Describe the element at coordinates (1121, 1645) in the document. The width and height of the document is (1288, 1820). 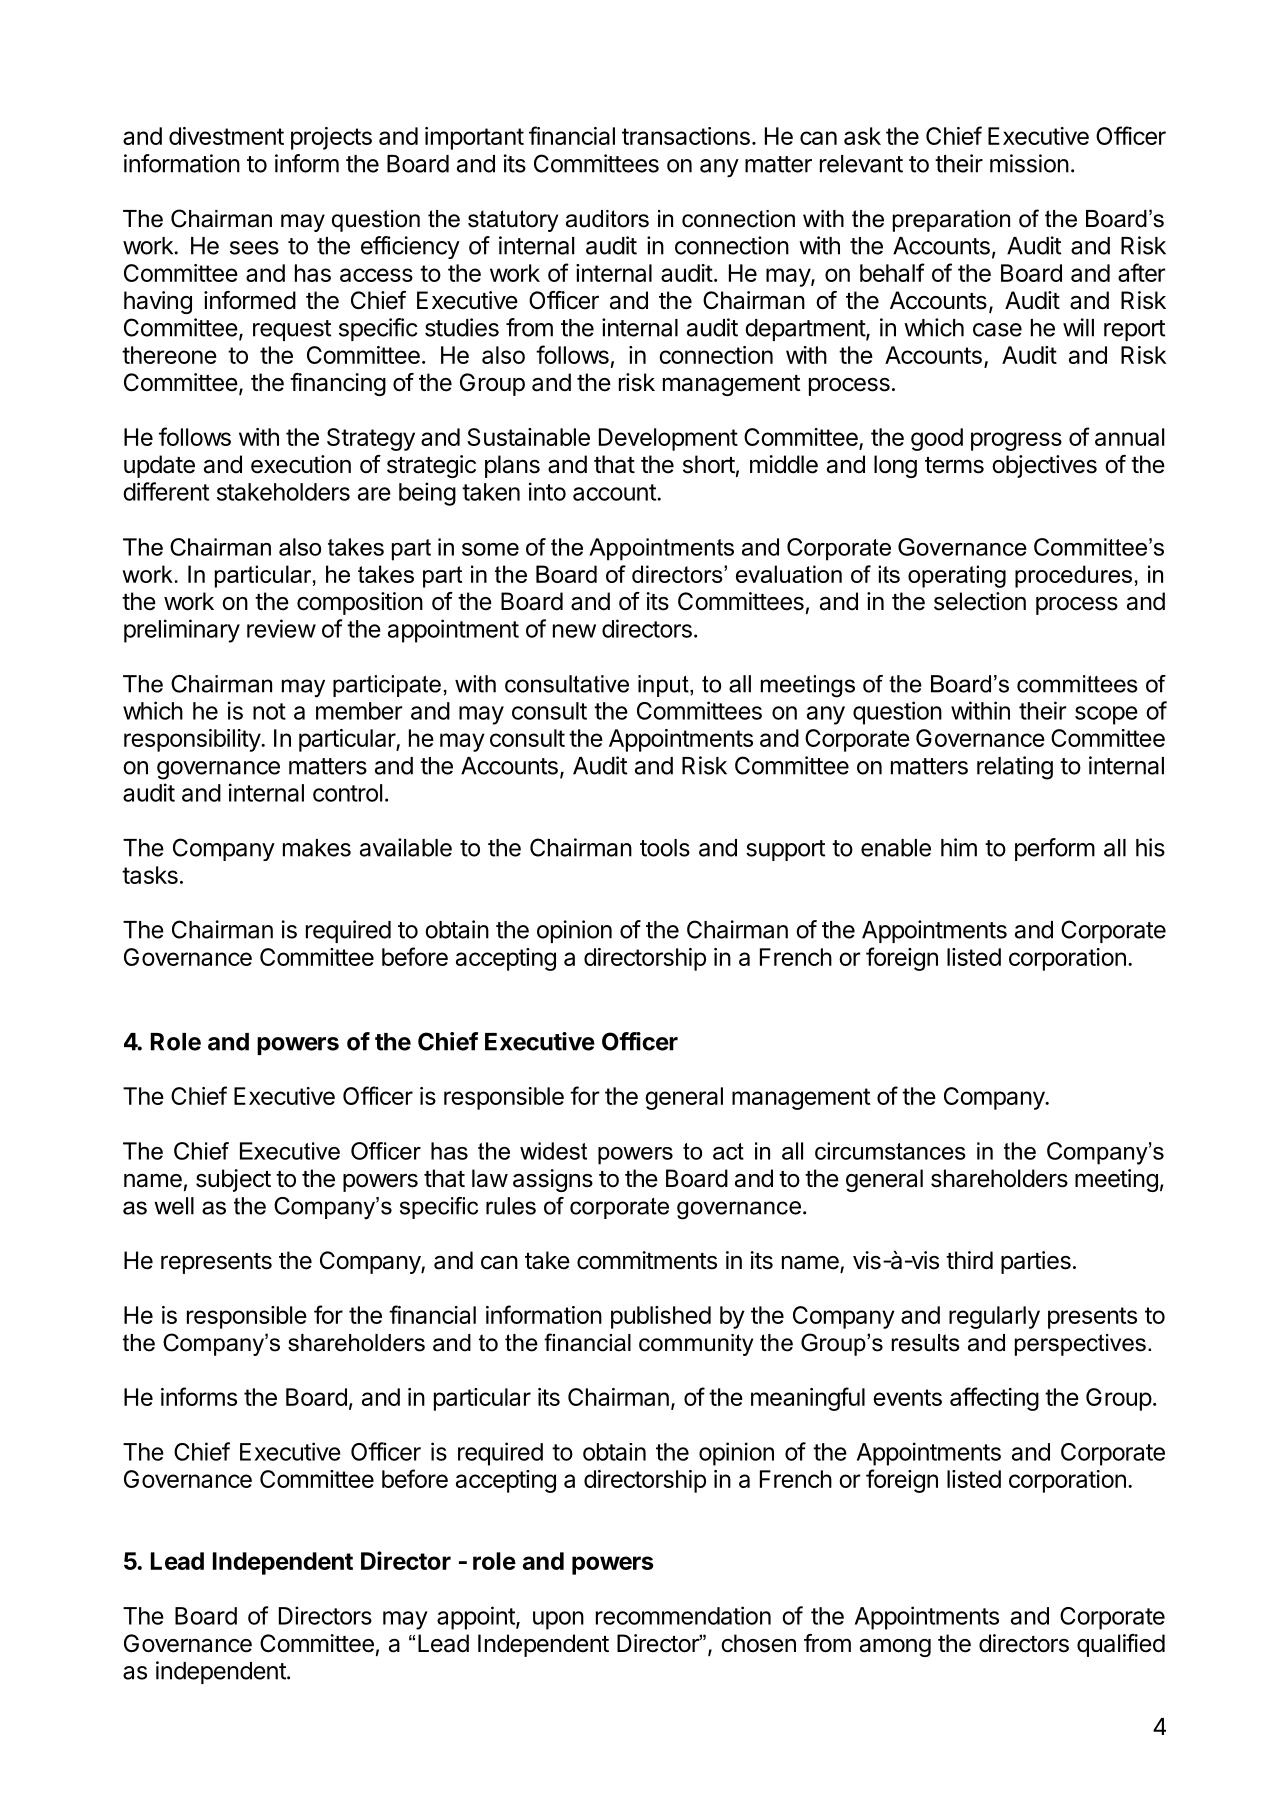
I see `qualified` at that location.
